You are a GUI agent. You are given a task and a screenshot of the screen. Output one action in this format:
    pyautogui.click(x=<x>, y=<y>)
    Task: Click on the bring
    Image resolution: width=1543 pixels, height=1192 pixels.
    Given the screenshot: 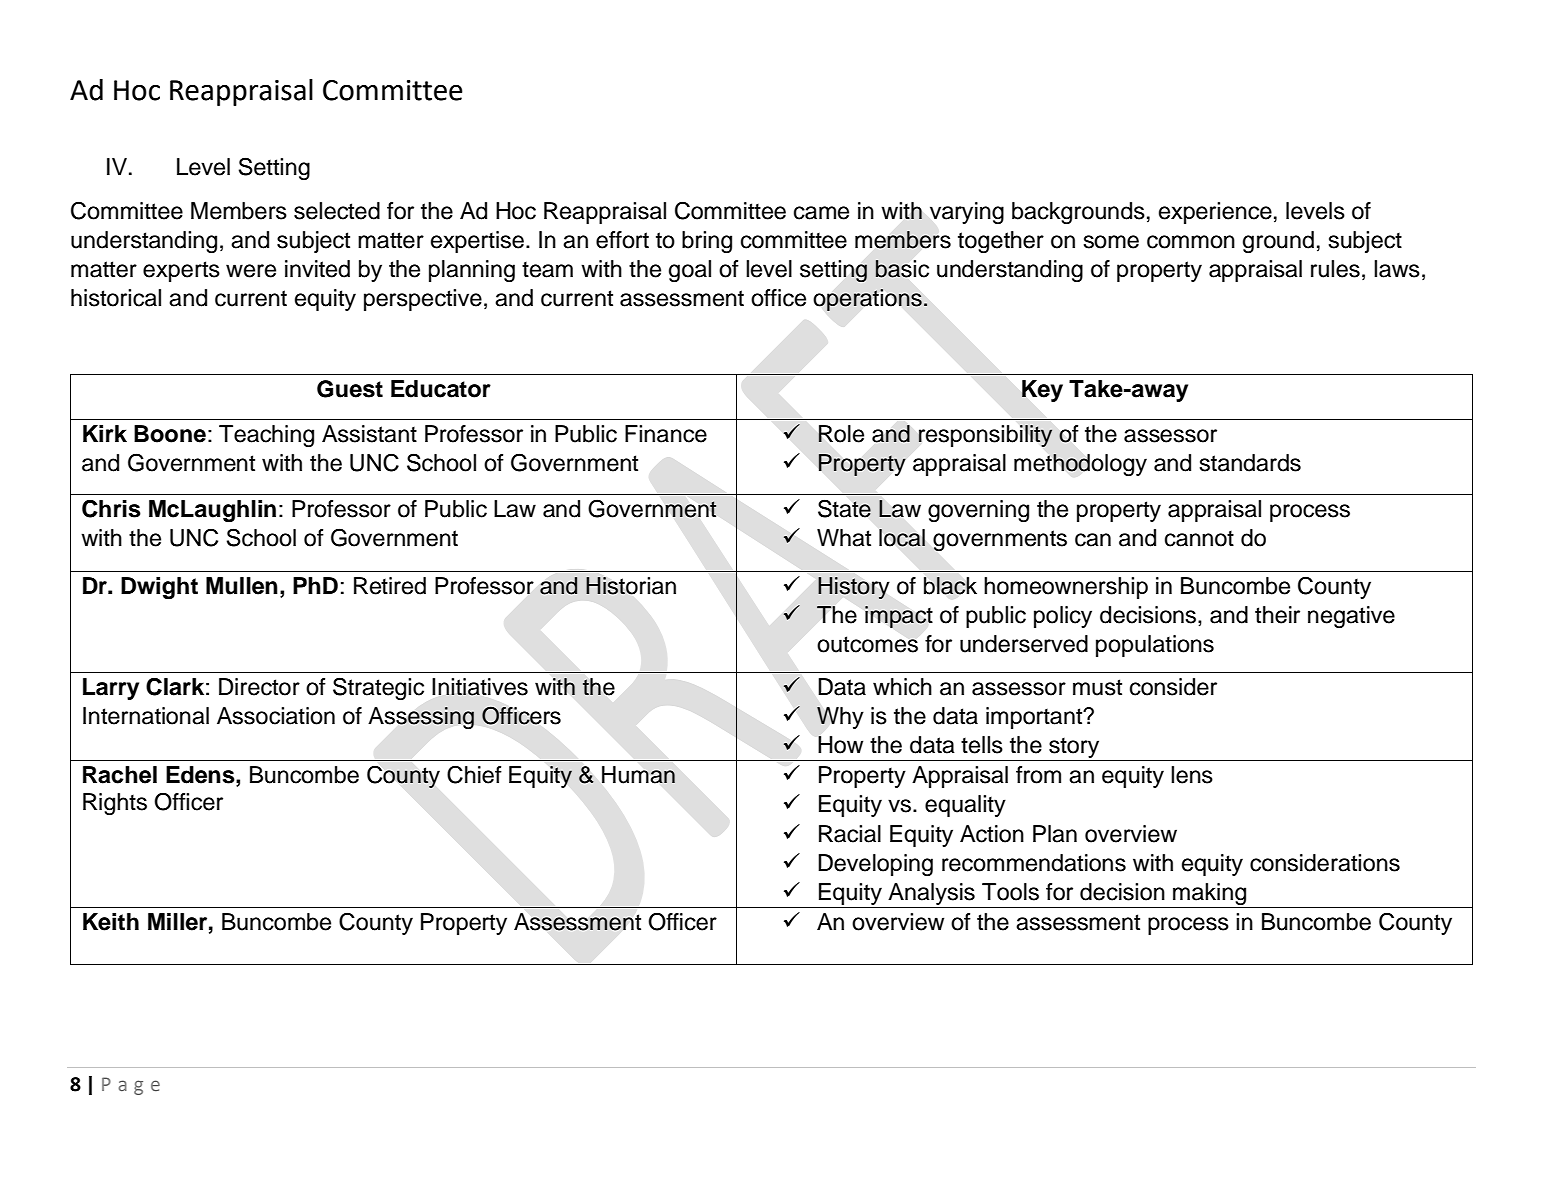 What is the action you would take?
    pyautogui.click(x=707, y=242)
